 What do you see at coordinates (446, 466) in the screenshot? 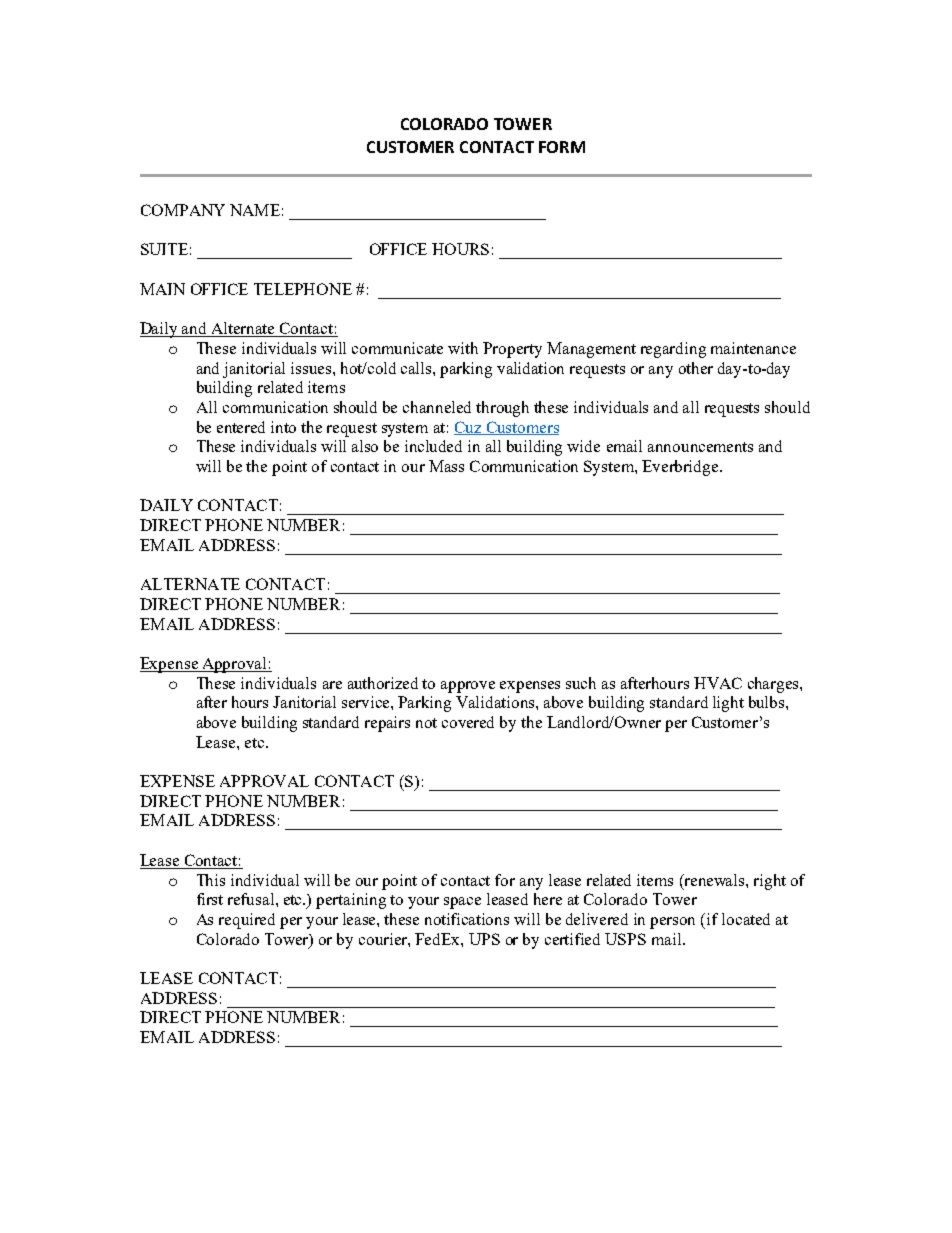
I see `Mass` at bounding box center [446, 466].
